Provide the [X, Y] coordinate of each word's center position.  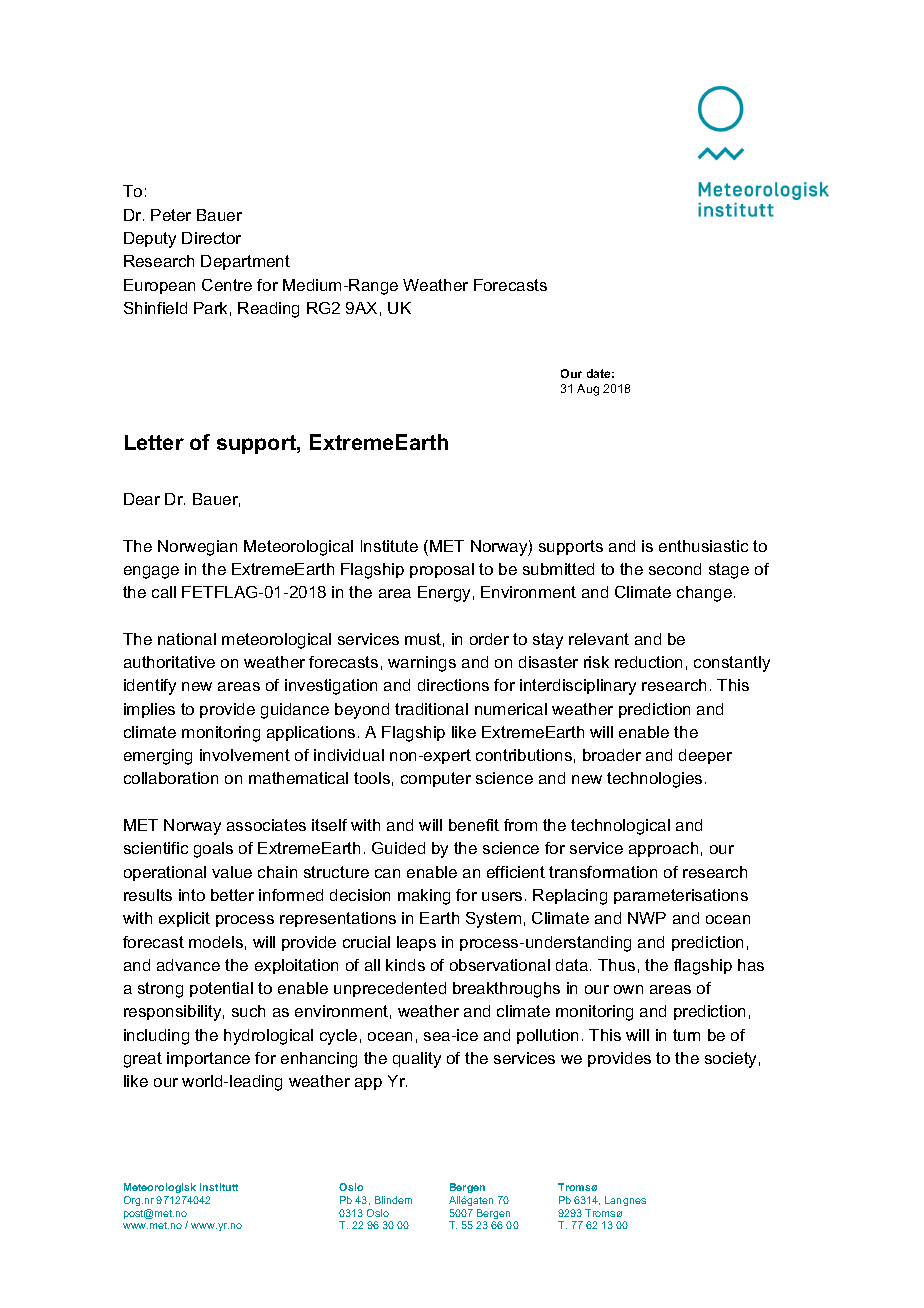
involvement [245, 755]
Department [245, 262]
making [424, 897]
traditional [431, 709]
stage [729, 571]
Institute [389, 546]
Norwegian [197, 548]
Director [211, 238]
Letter [154, 442]
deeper [705, 756]
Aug [588, 390]
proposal [442, 570]
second [675, 569]
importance [208, 1059]
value [232, 872]
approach [663, 849]
